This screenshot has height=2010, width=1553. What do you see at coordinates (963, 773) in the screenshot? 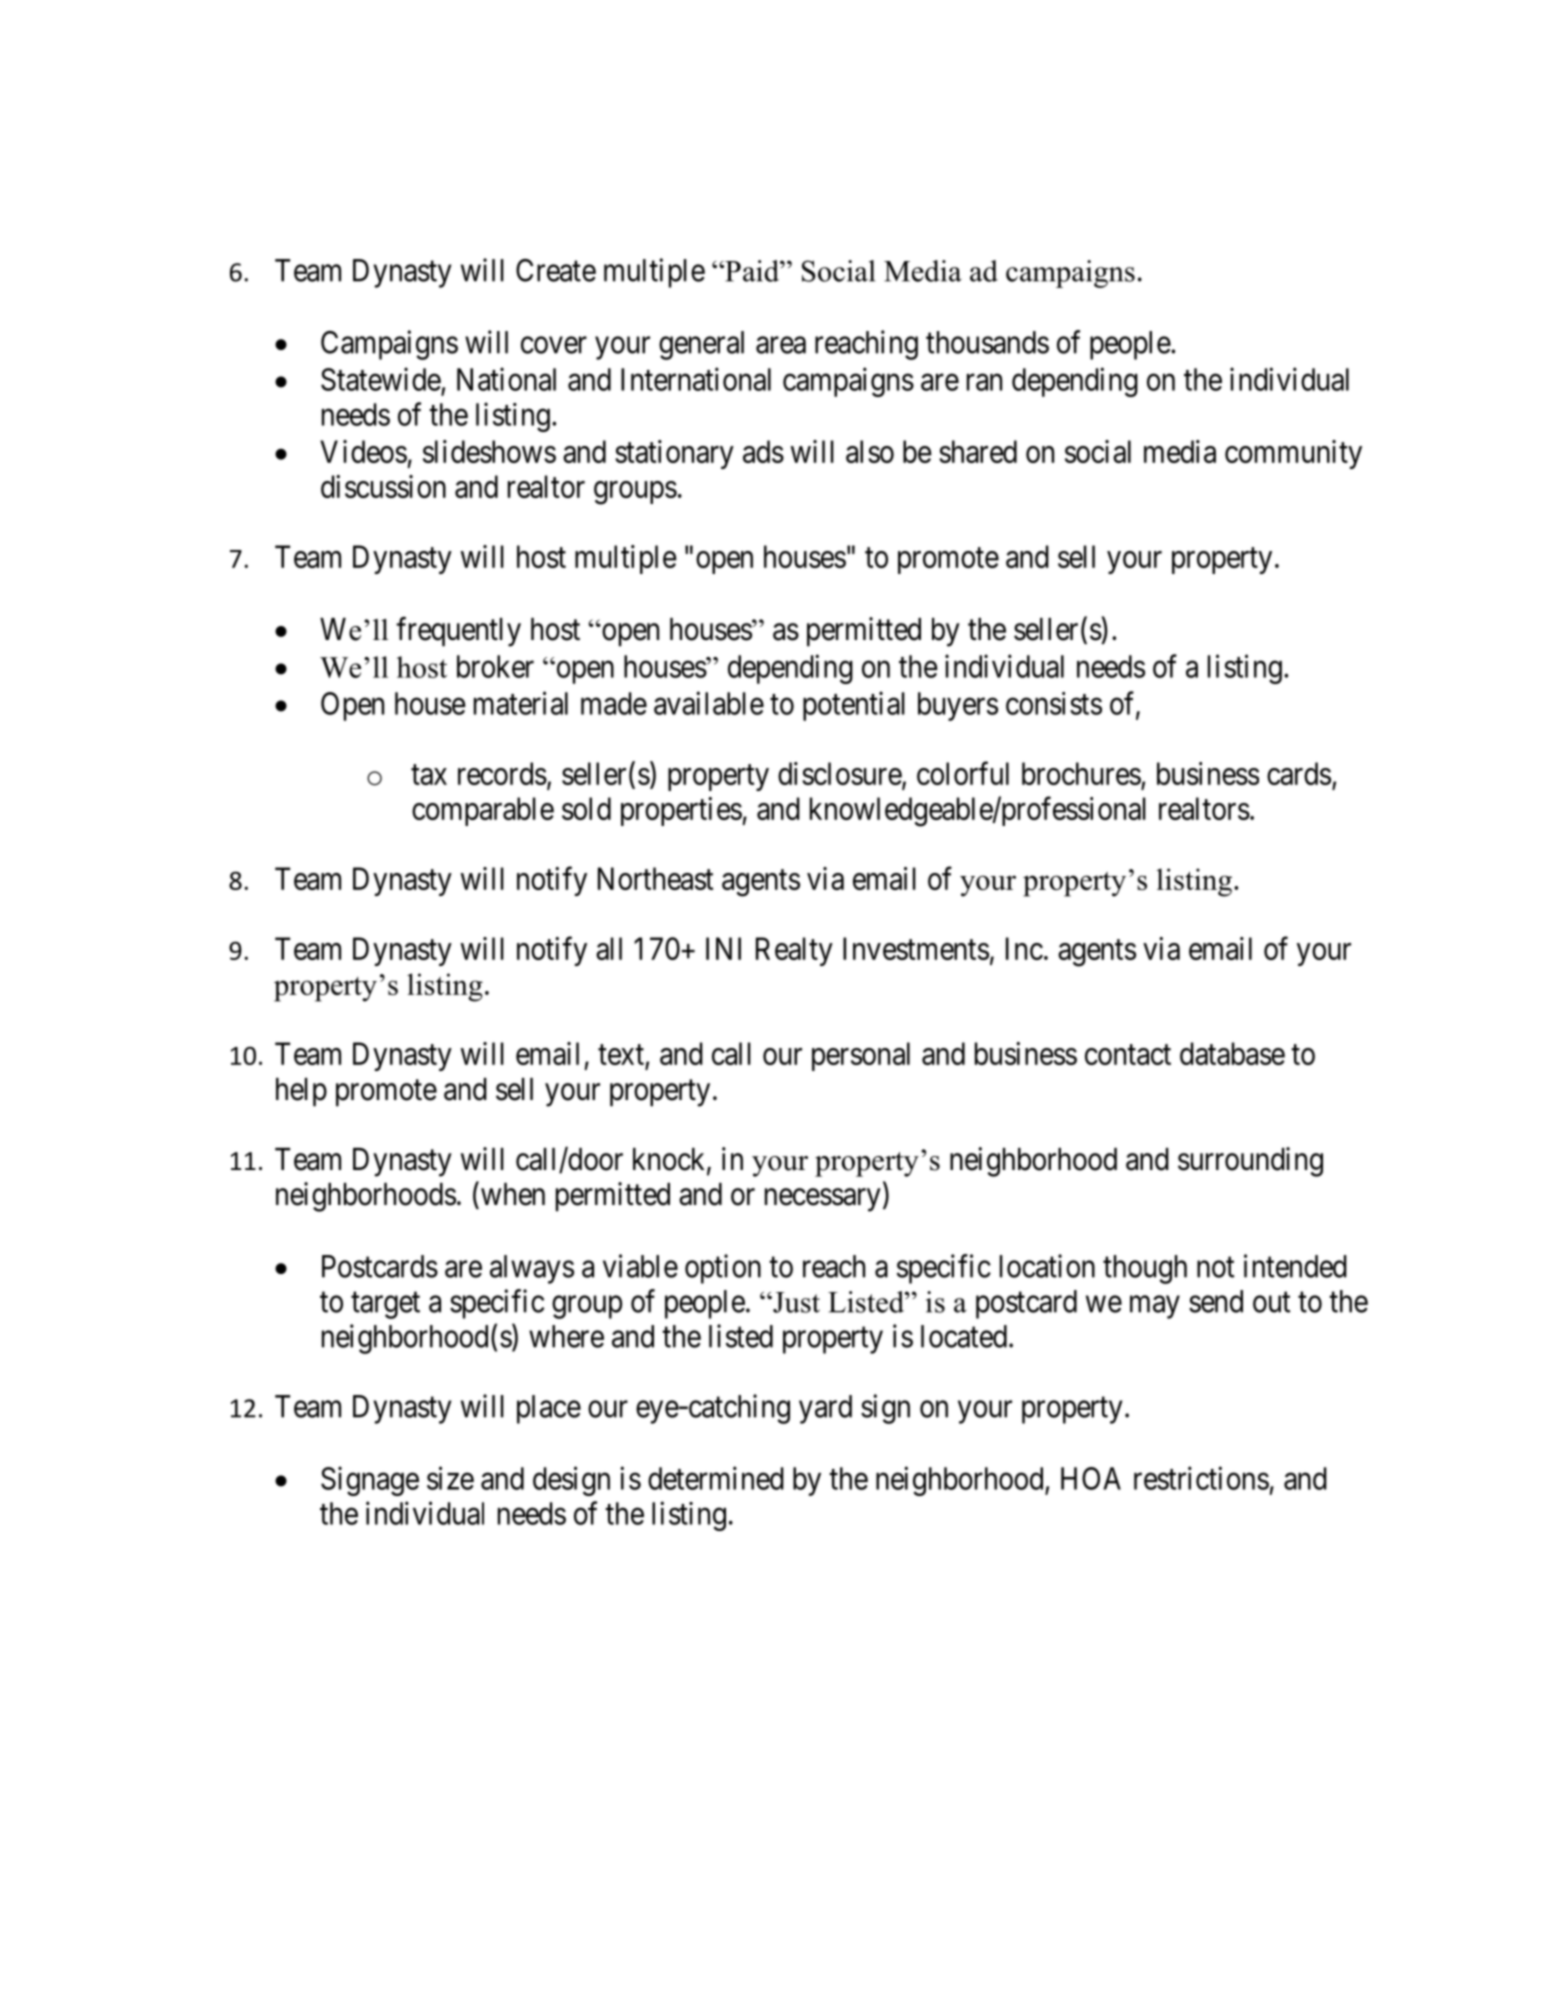
I see `colorful` at bounding box center [963, 773].
